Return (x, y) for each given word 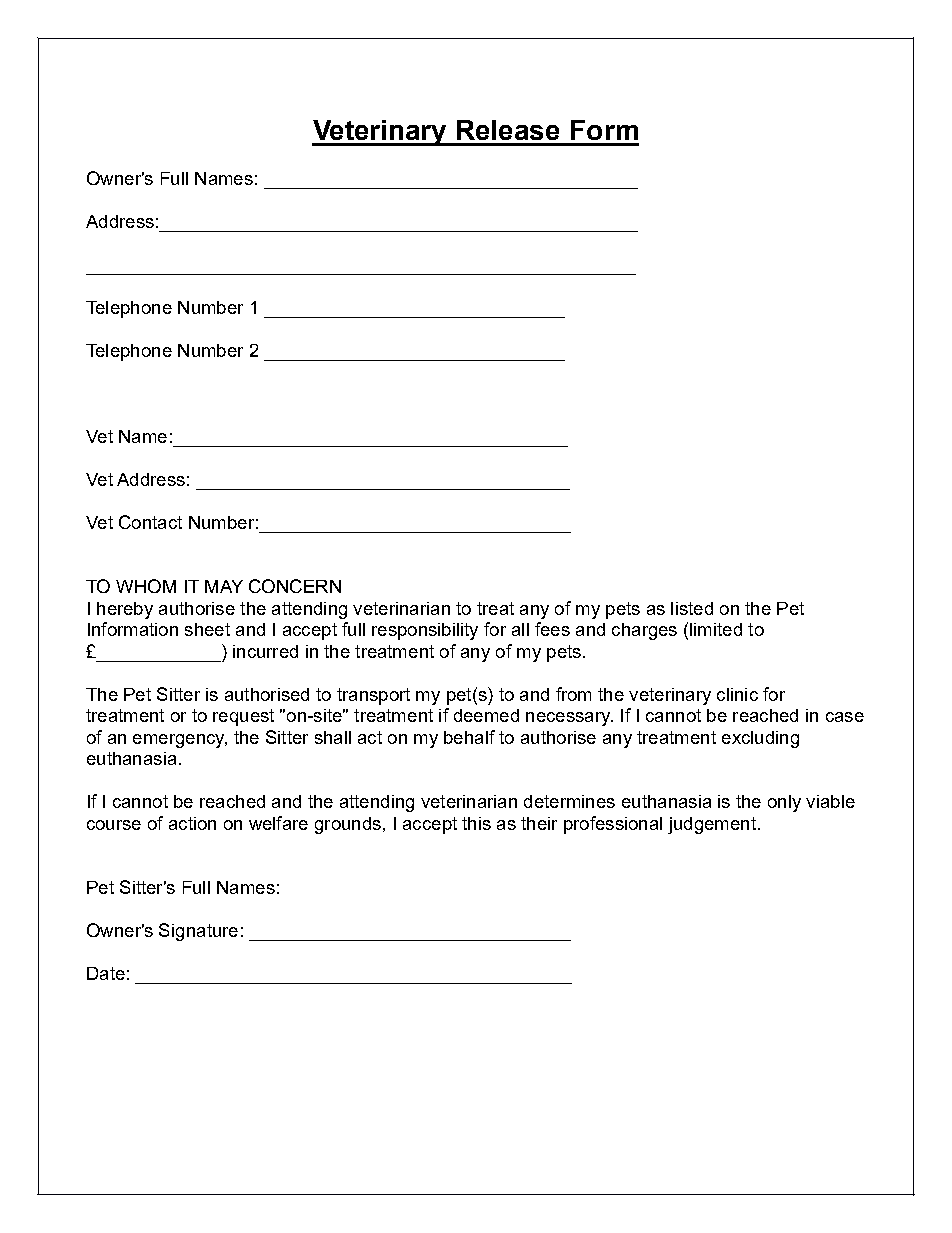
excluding (760, 739)
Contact (150, 522)
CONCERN (295, 586)
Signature (198, 932)
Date (106, 973)
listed (692, 608)
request (243, 717)
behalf (469, 737)
